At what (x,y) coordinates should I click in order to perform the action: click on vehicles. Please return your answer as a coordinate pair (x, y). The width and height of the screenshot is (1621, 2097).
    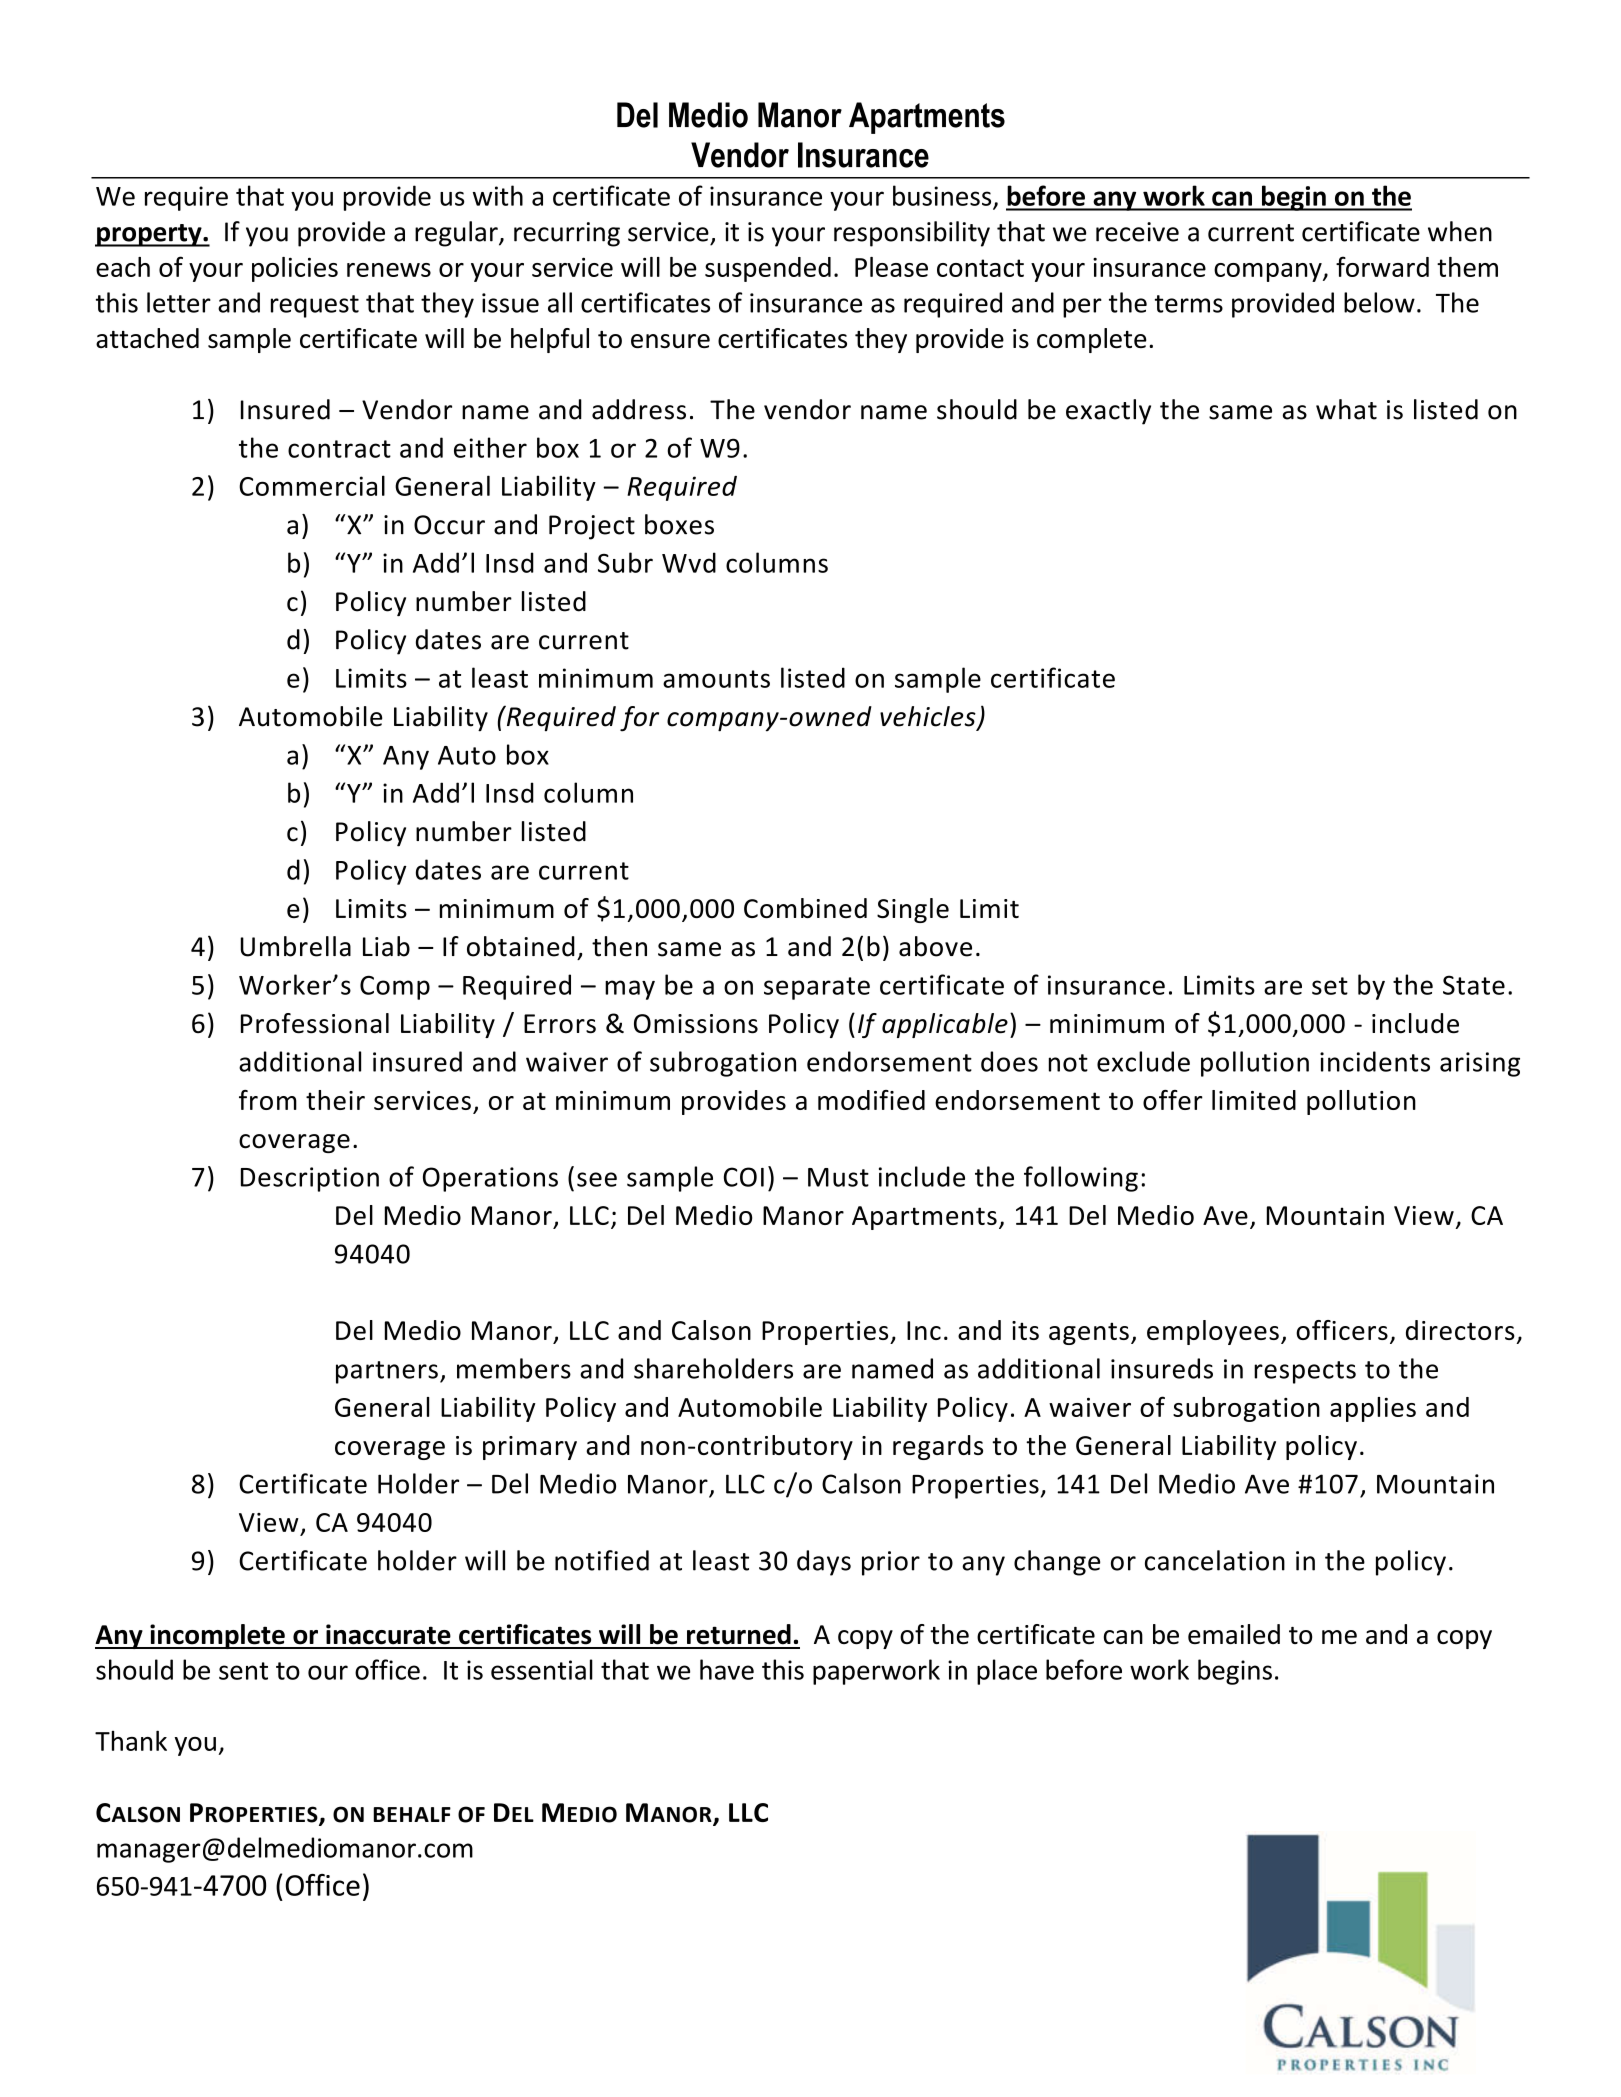
    Looking at the image, I should click on (929, 717).
